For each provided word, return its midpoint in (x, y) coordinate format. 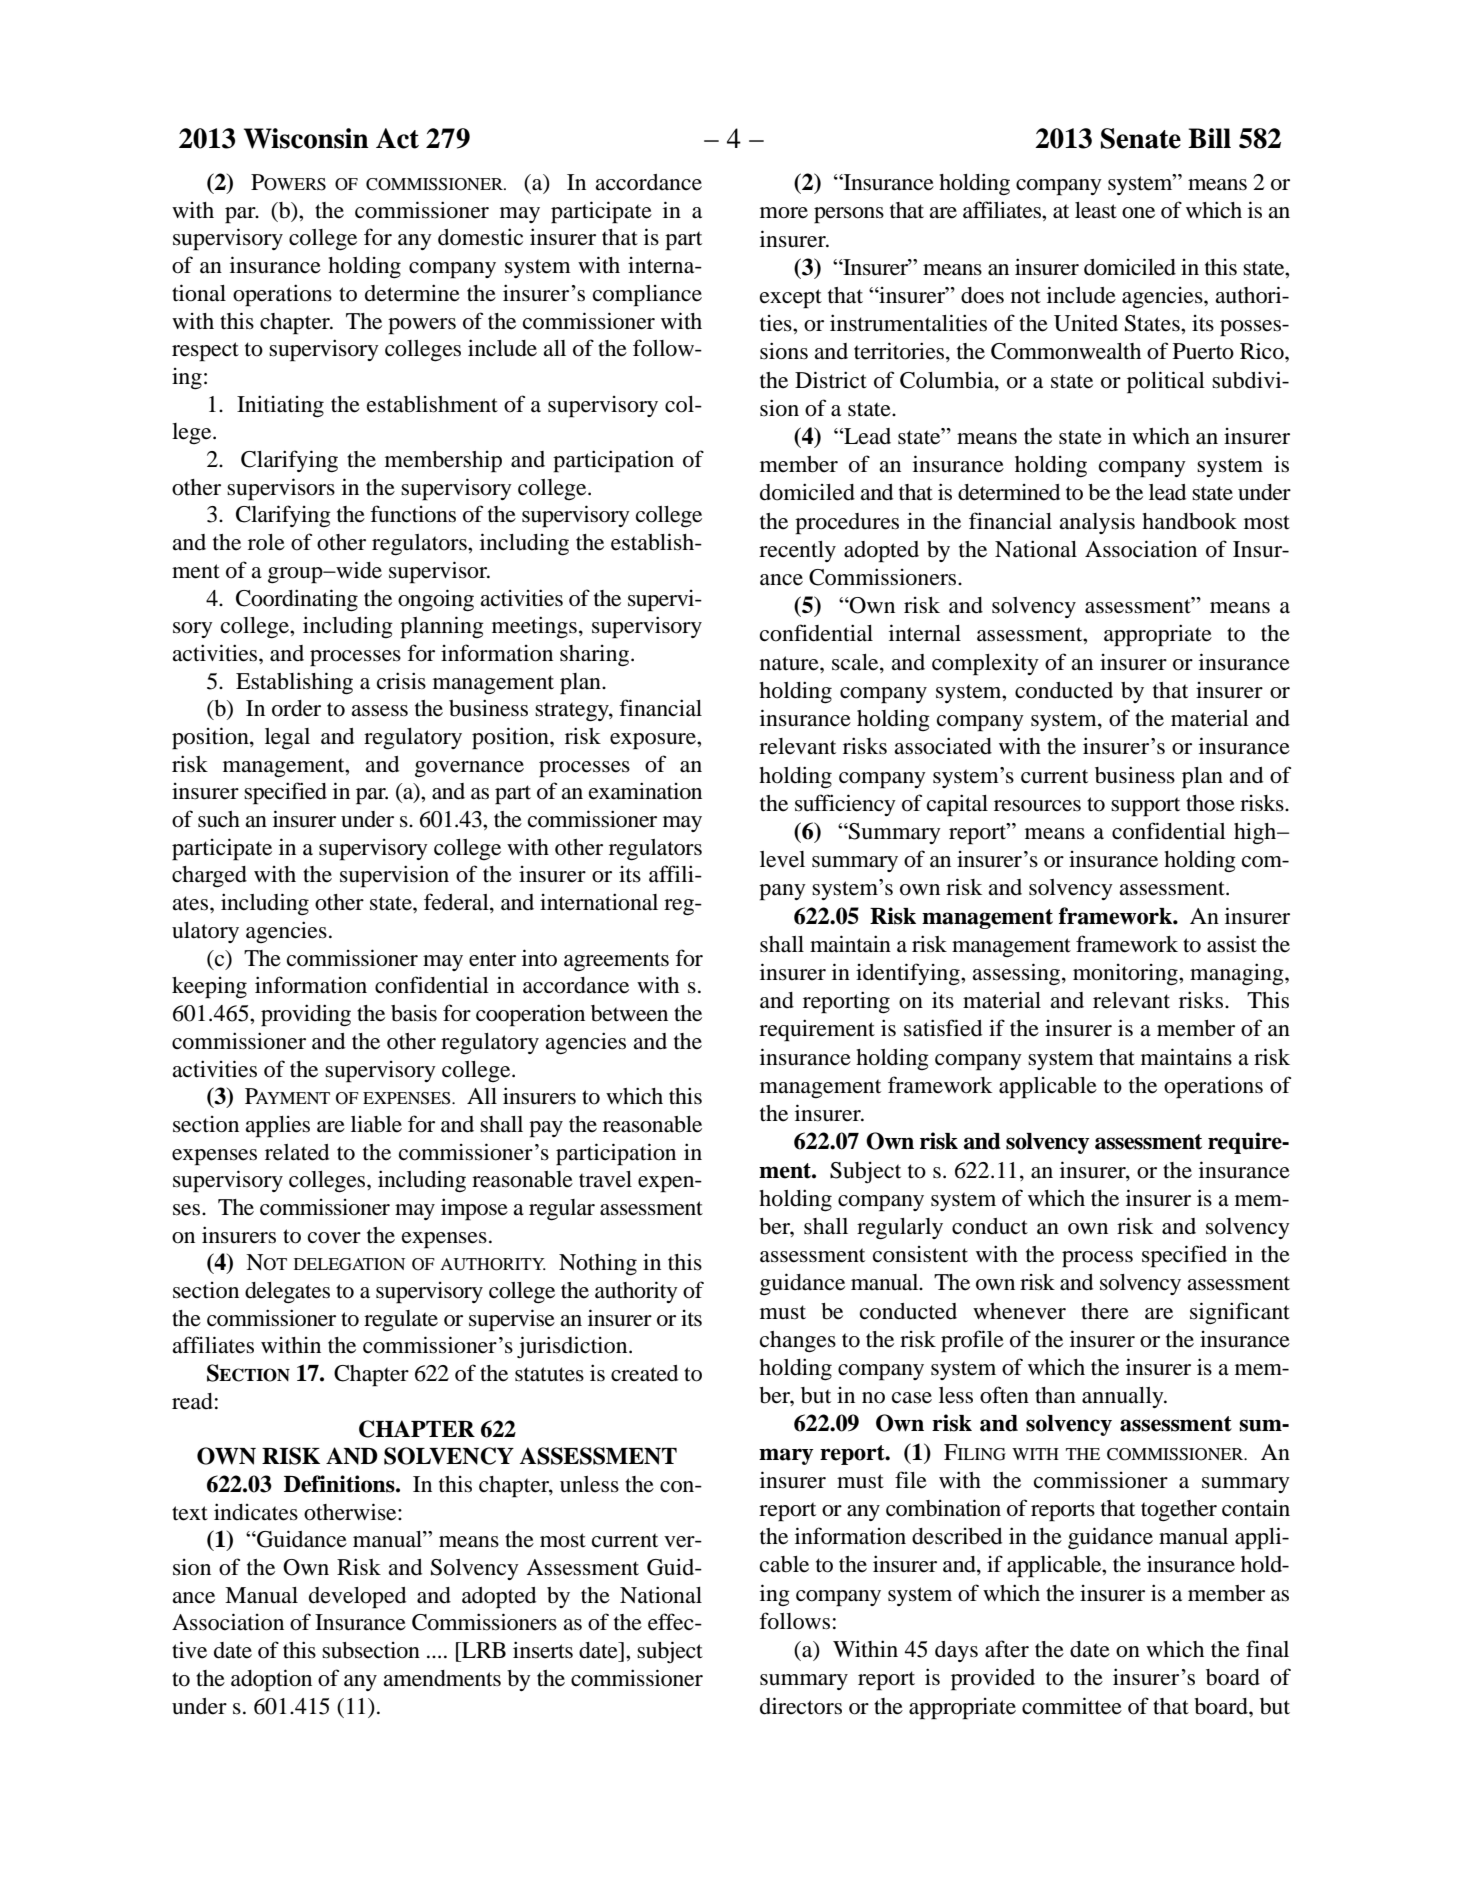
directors (801, 1706)
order (296, 708)
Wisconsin (306, 138)
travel (605, 1179)
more (784, 213)
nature (790, 663)
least (1096, 210)
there (1105, 1311)
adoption (271, 1680)
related (297, 1152)
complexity (985, 664)
